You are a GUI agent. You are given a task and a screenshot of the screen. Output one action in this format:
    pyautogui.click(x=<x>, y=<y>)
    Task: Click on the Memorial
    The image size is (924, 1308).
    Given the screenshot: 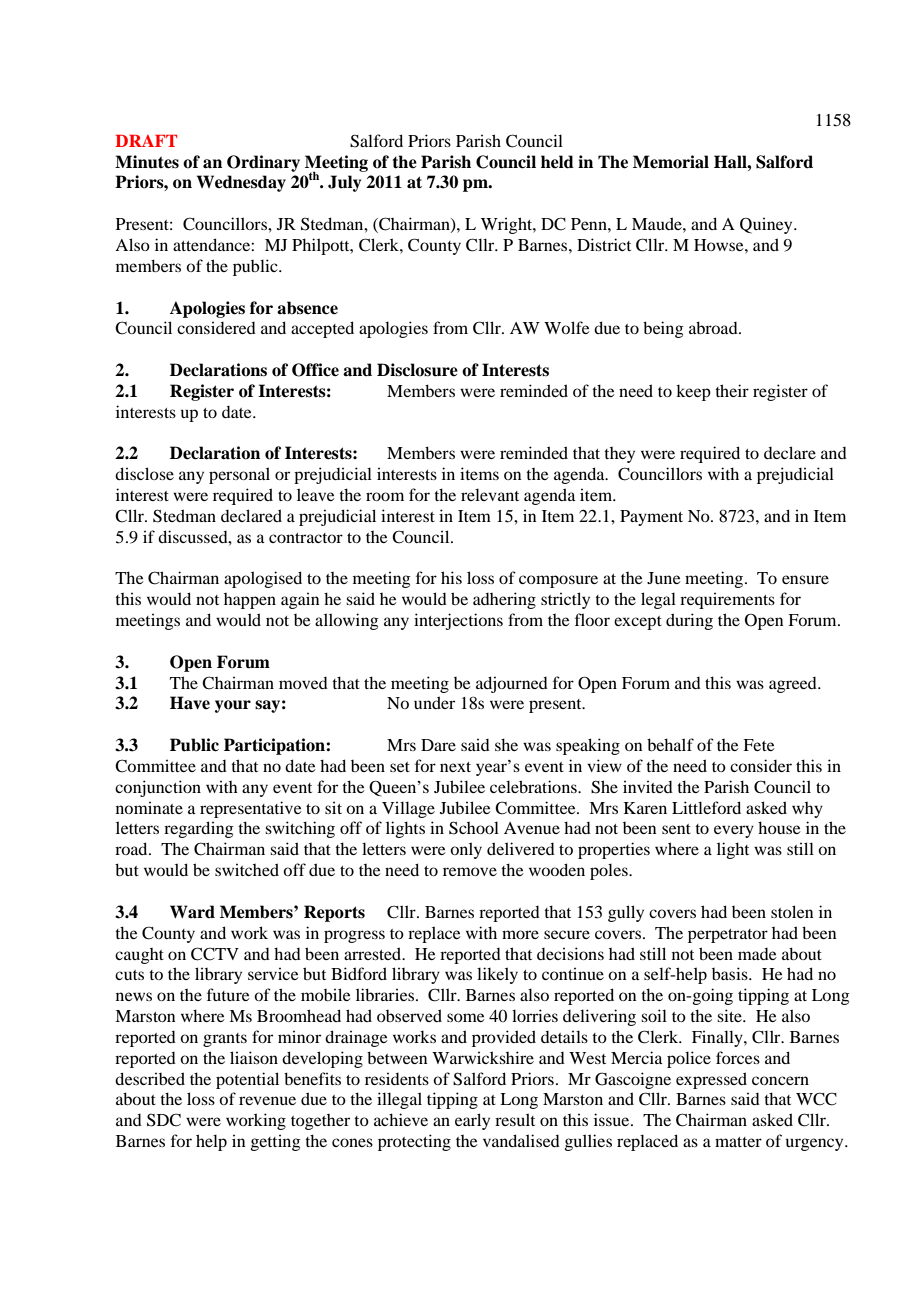 What is the action you would take?
    pyautogui.click(x=671, y=162)
